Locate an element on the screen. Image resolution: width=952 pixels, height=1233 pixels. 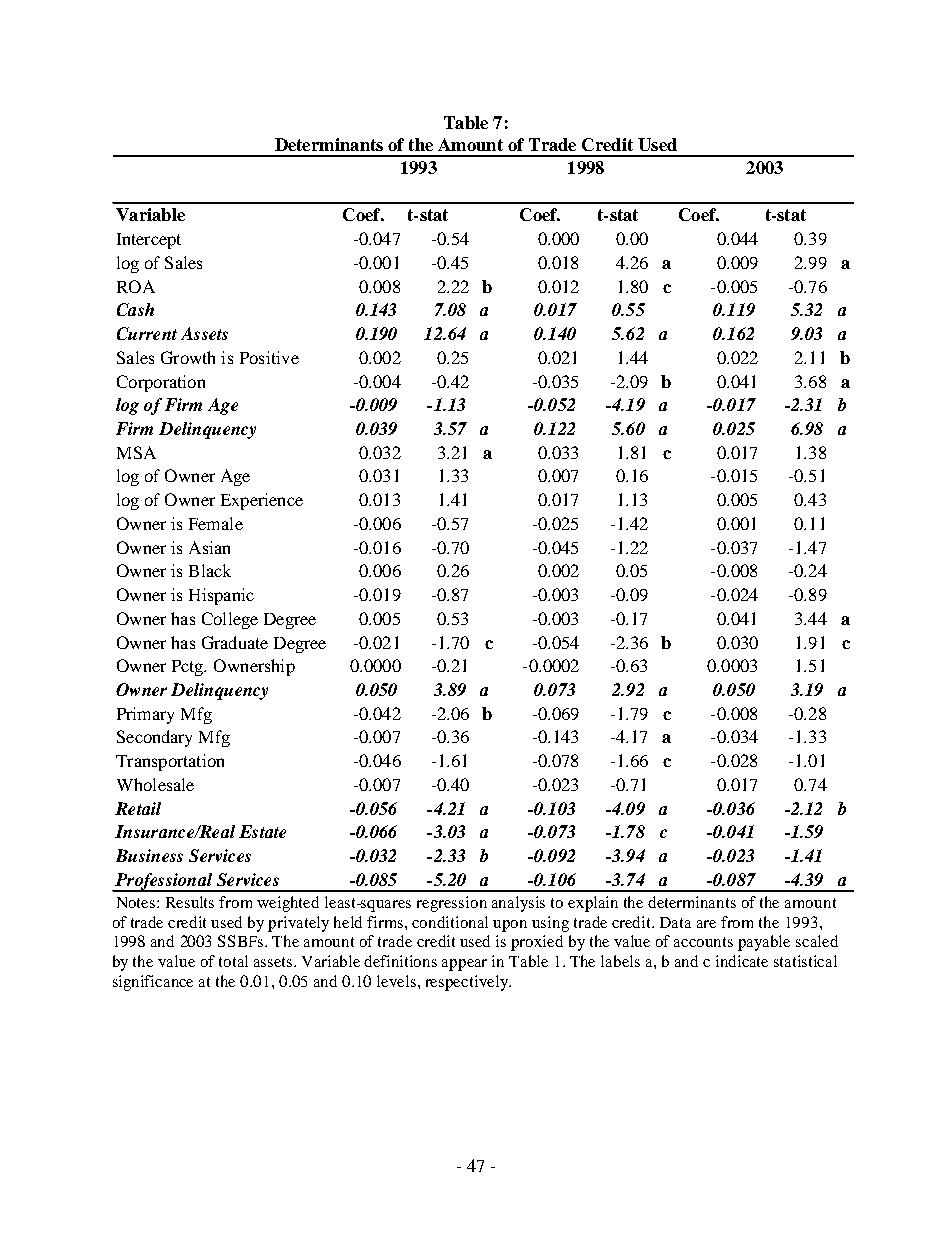
Hispanic is located at coordinates (221, 596).
